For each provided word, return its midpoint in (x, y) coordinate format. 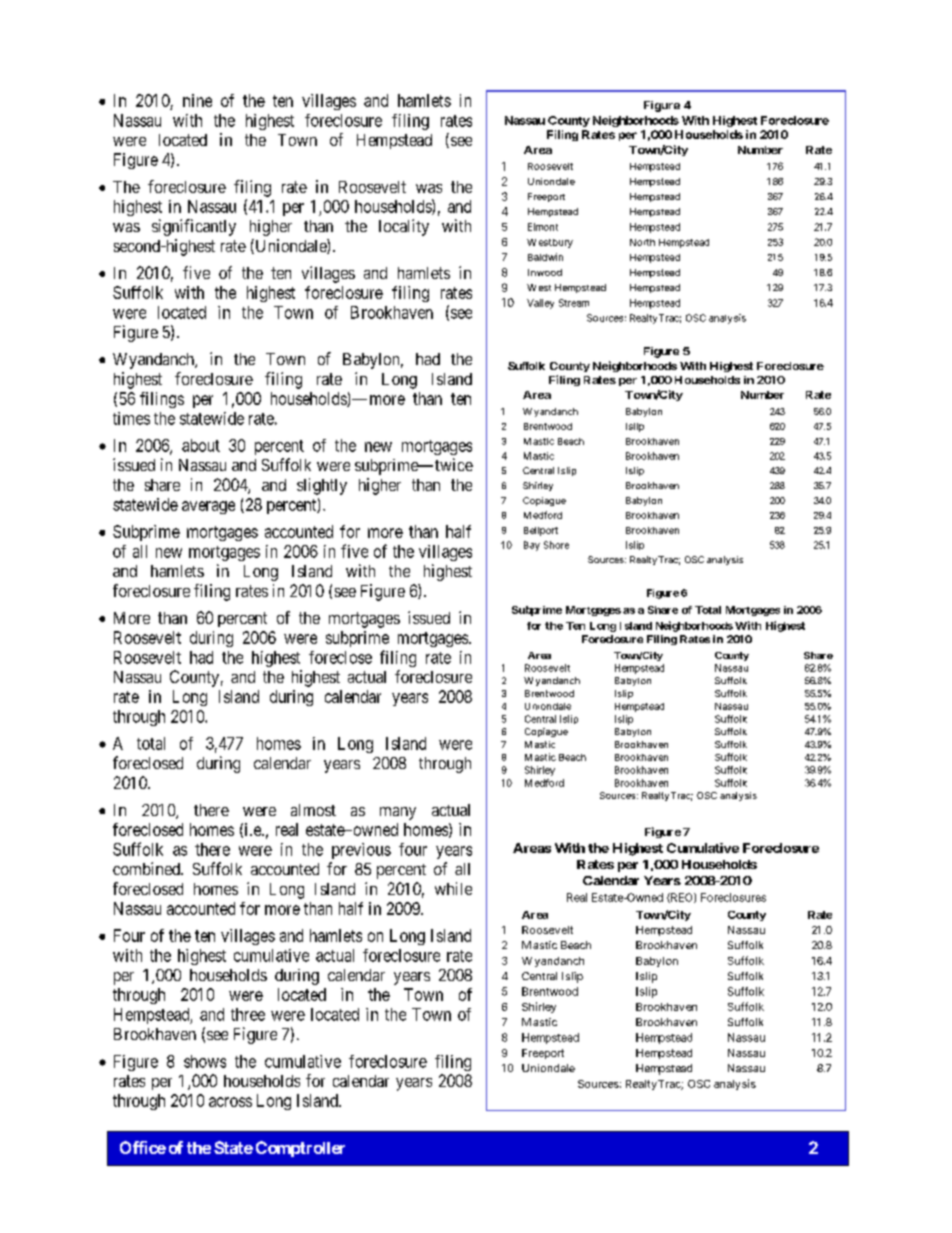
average (208, 507)
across (230, 1102)
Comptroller (300, 1149)
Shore (556, 545)
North (642, 242)
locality (404, 227)
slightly (322, 486)
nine (197, 100)
